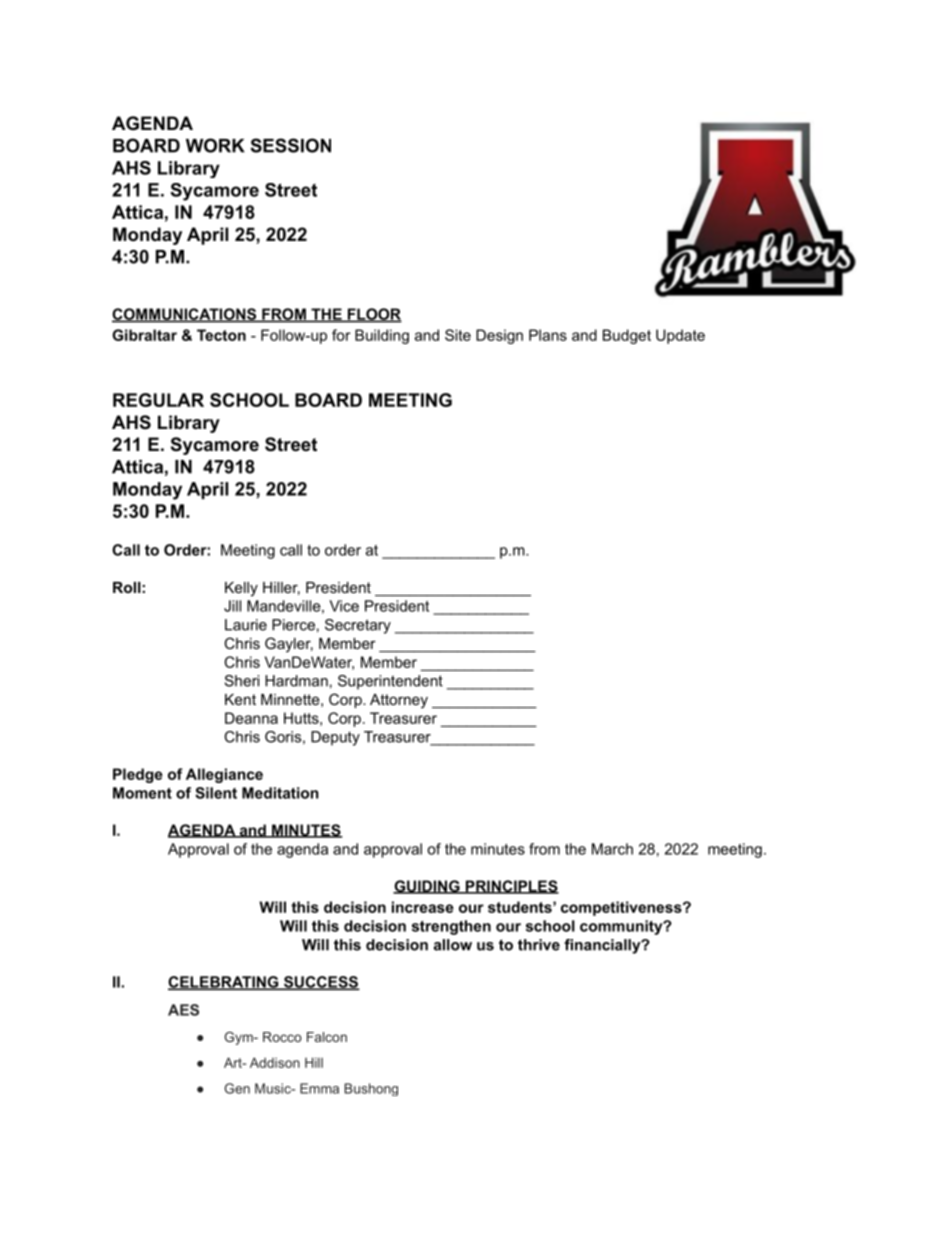  I want to click on WORK, so click(215, 145).
